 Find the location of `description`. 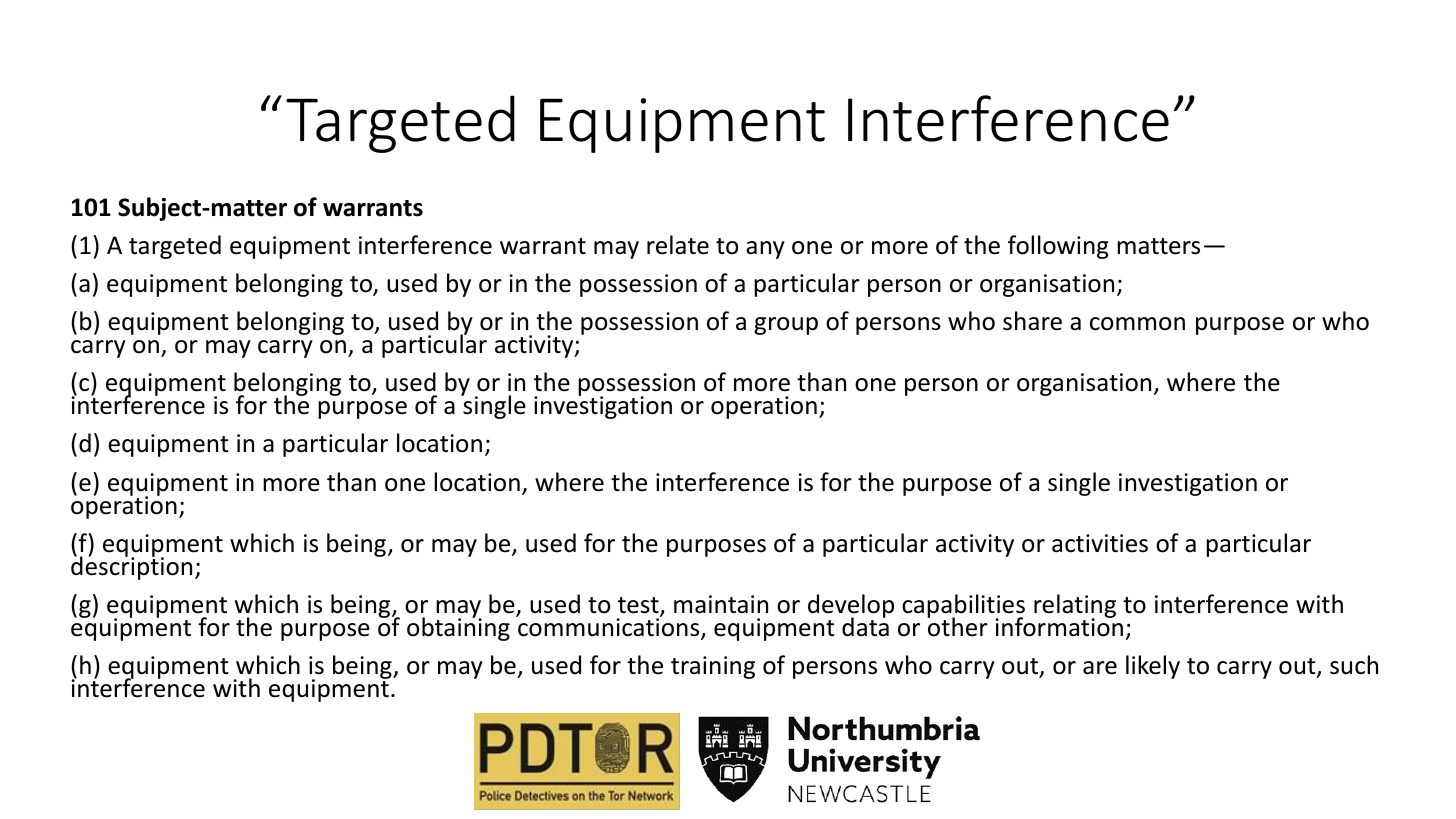

description is located at coordinates (131, 567).
